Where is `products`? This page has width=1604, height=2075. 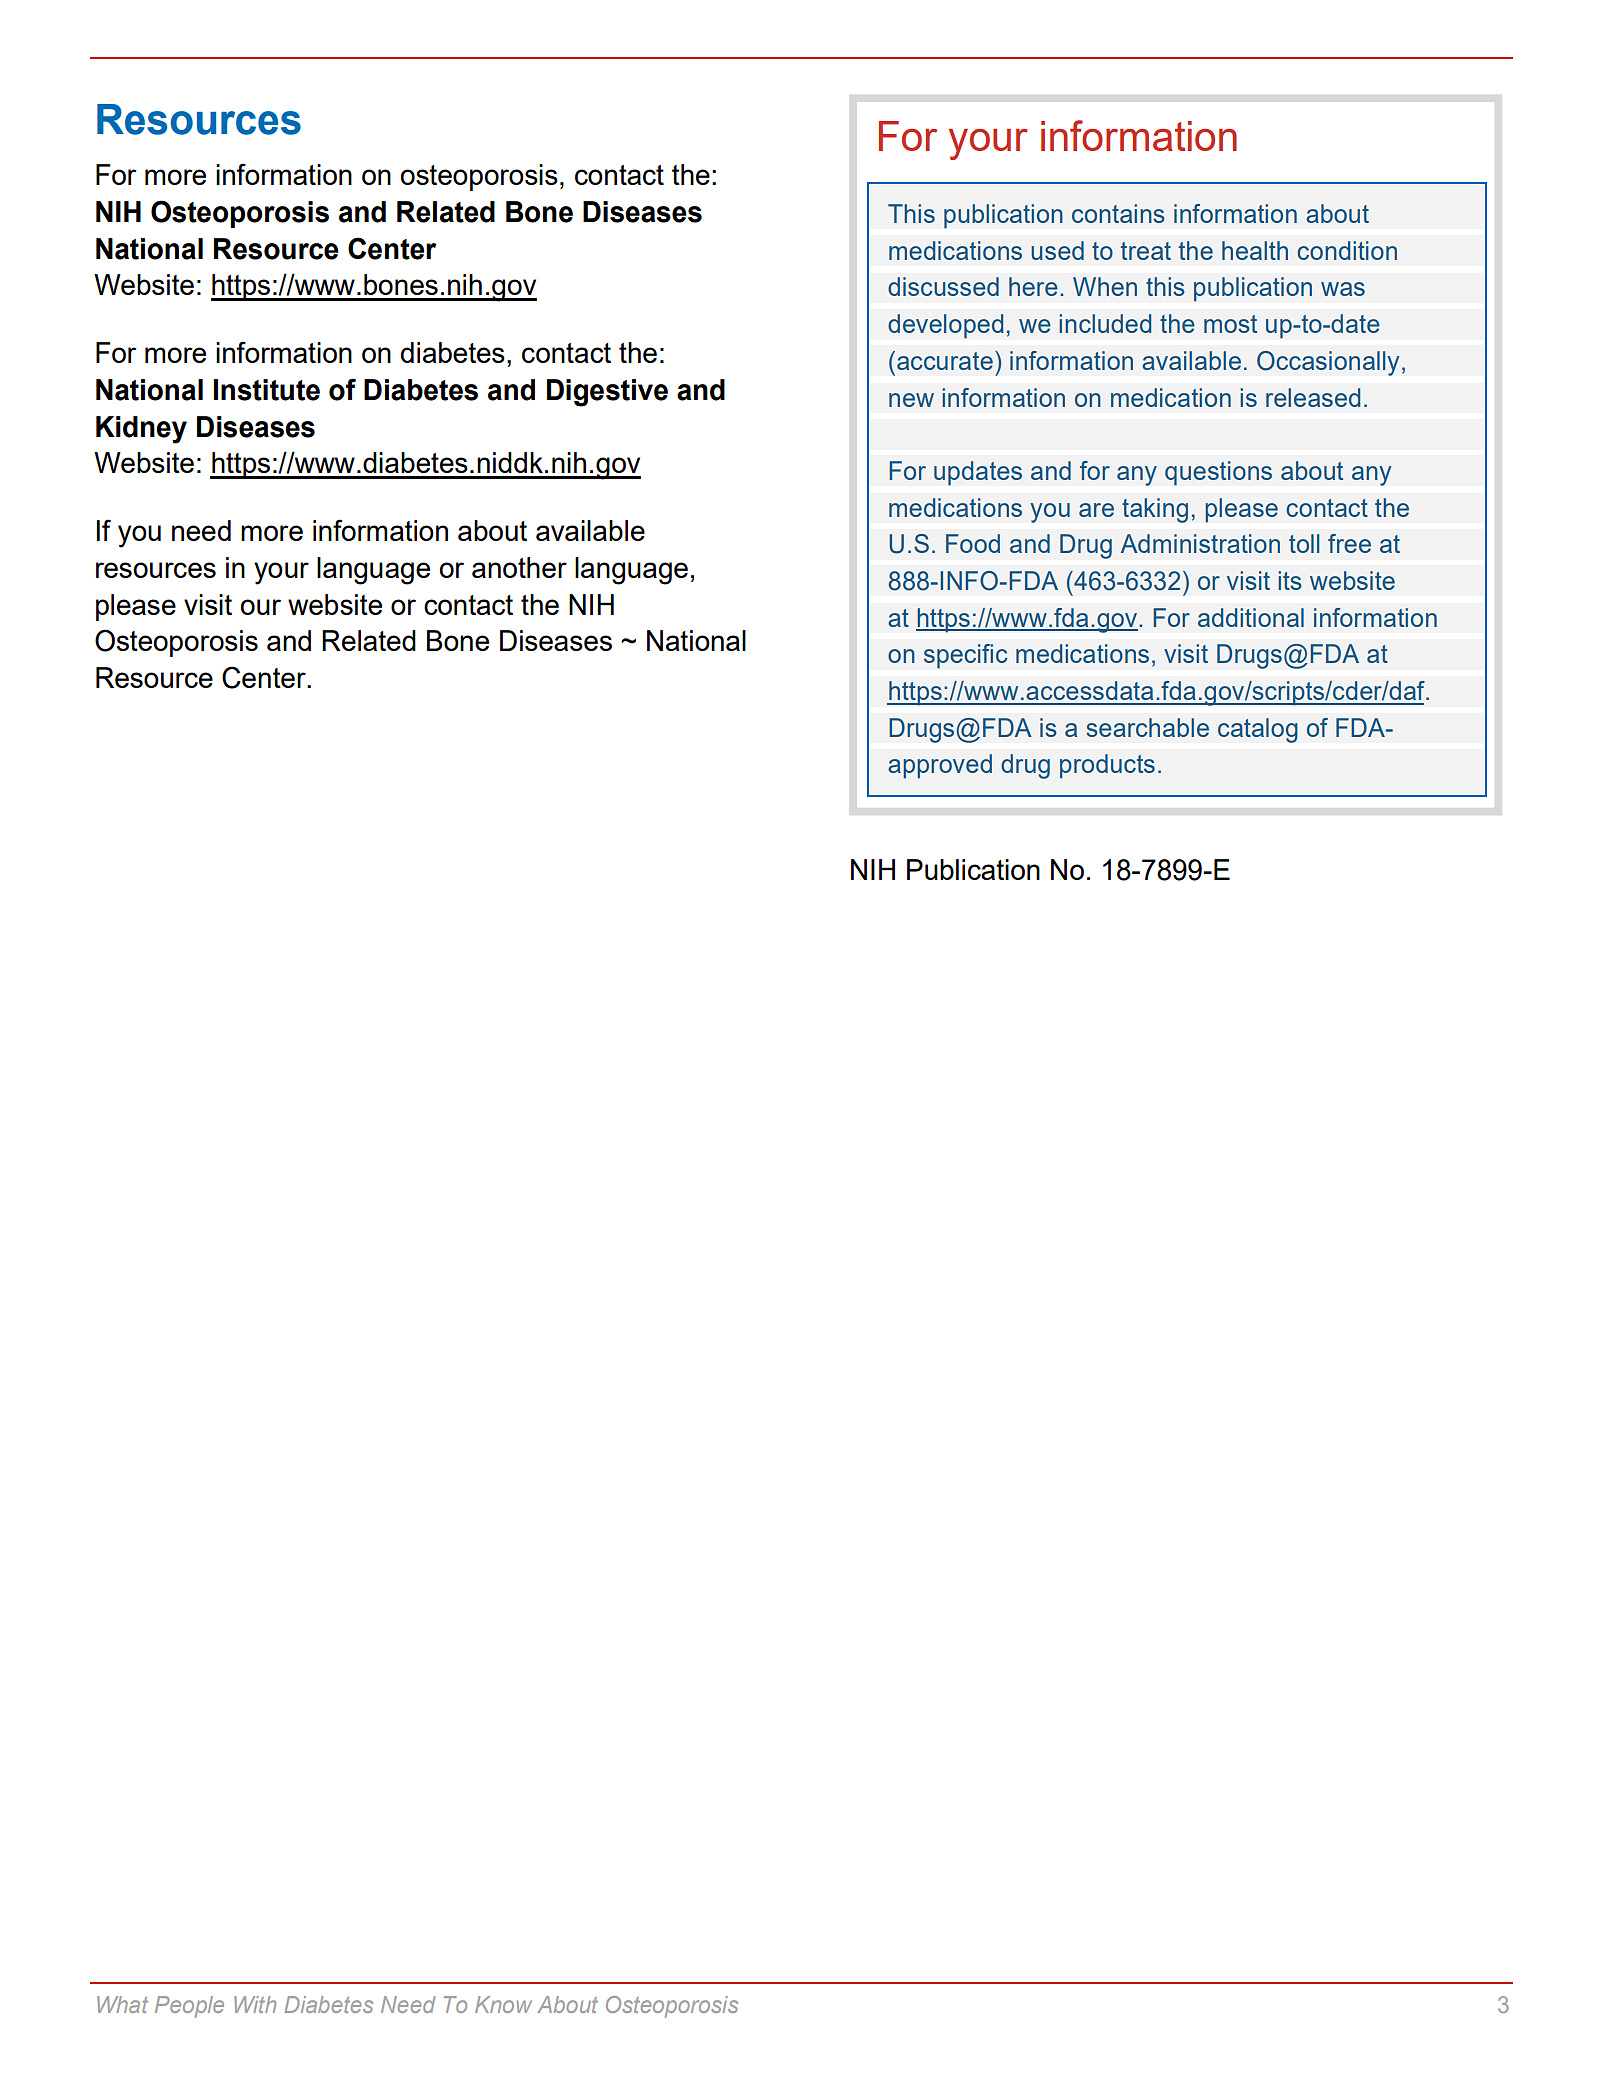 products is located at coordinates (1107, 766).
